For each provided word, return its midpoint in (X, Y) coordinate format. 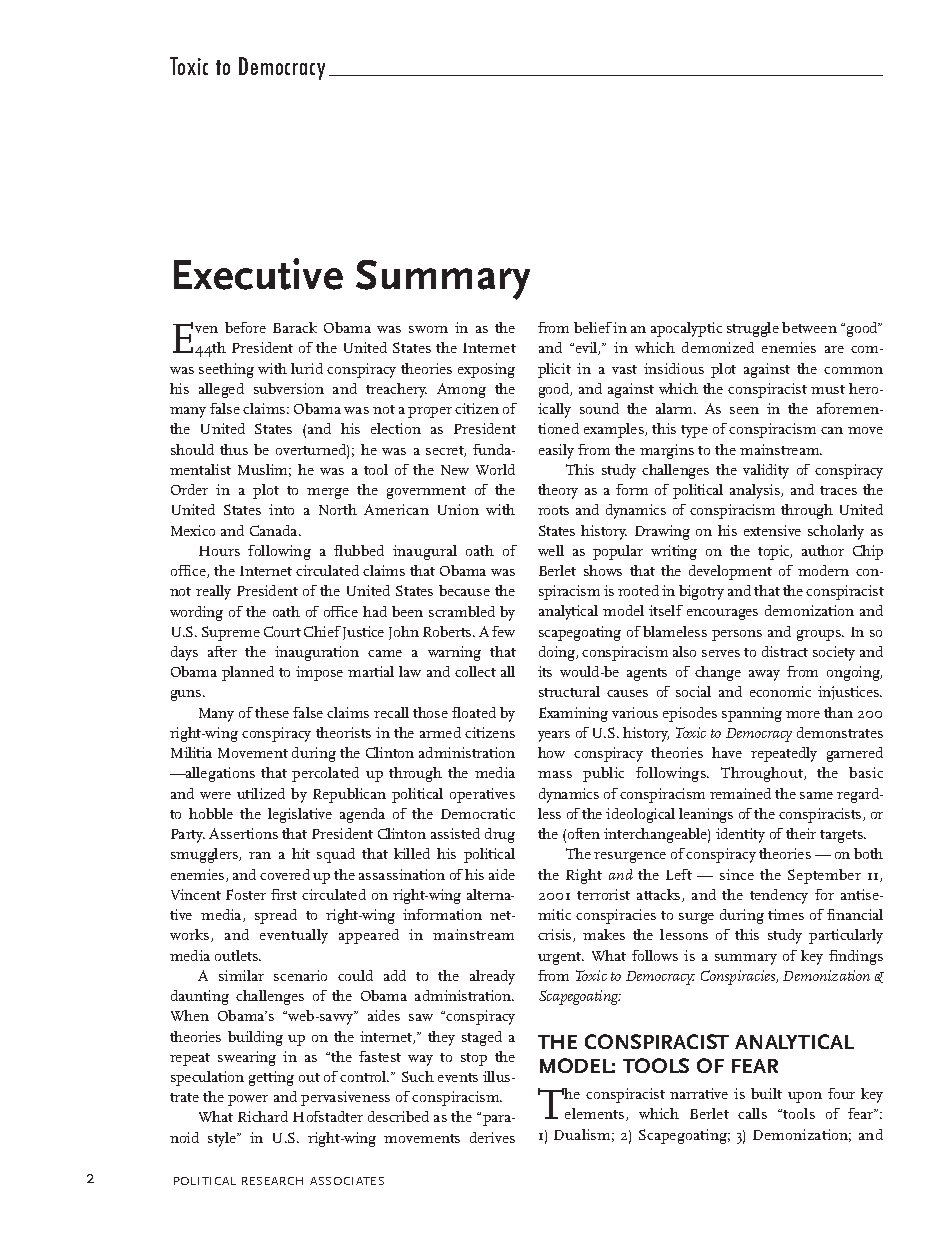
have (727, 752)
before (245, 327)
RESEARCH (272, 1181)
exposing (486, 370)
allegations (219, 774)
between (809, 327)
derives (492, 1137)
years (554, 736)
